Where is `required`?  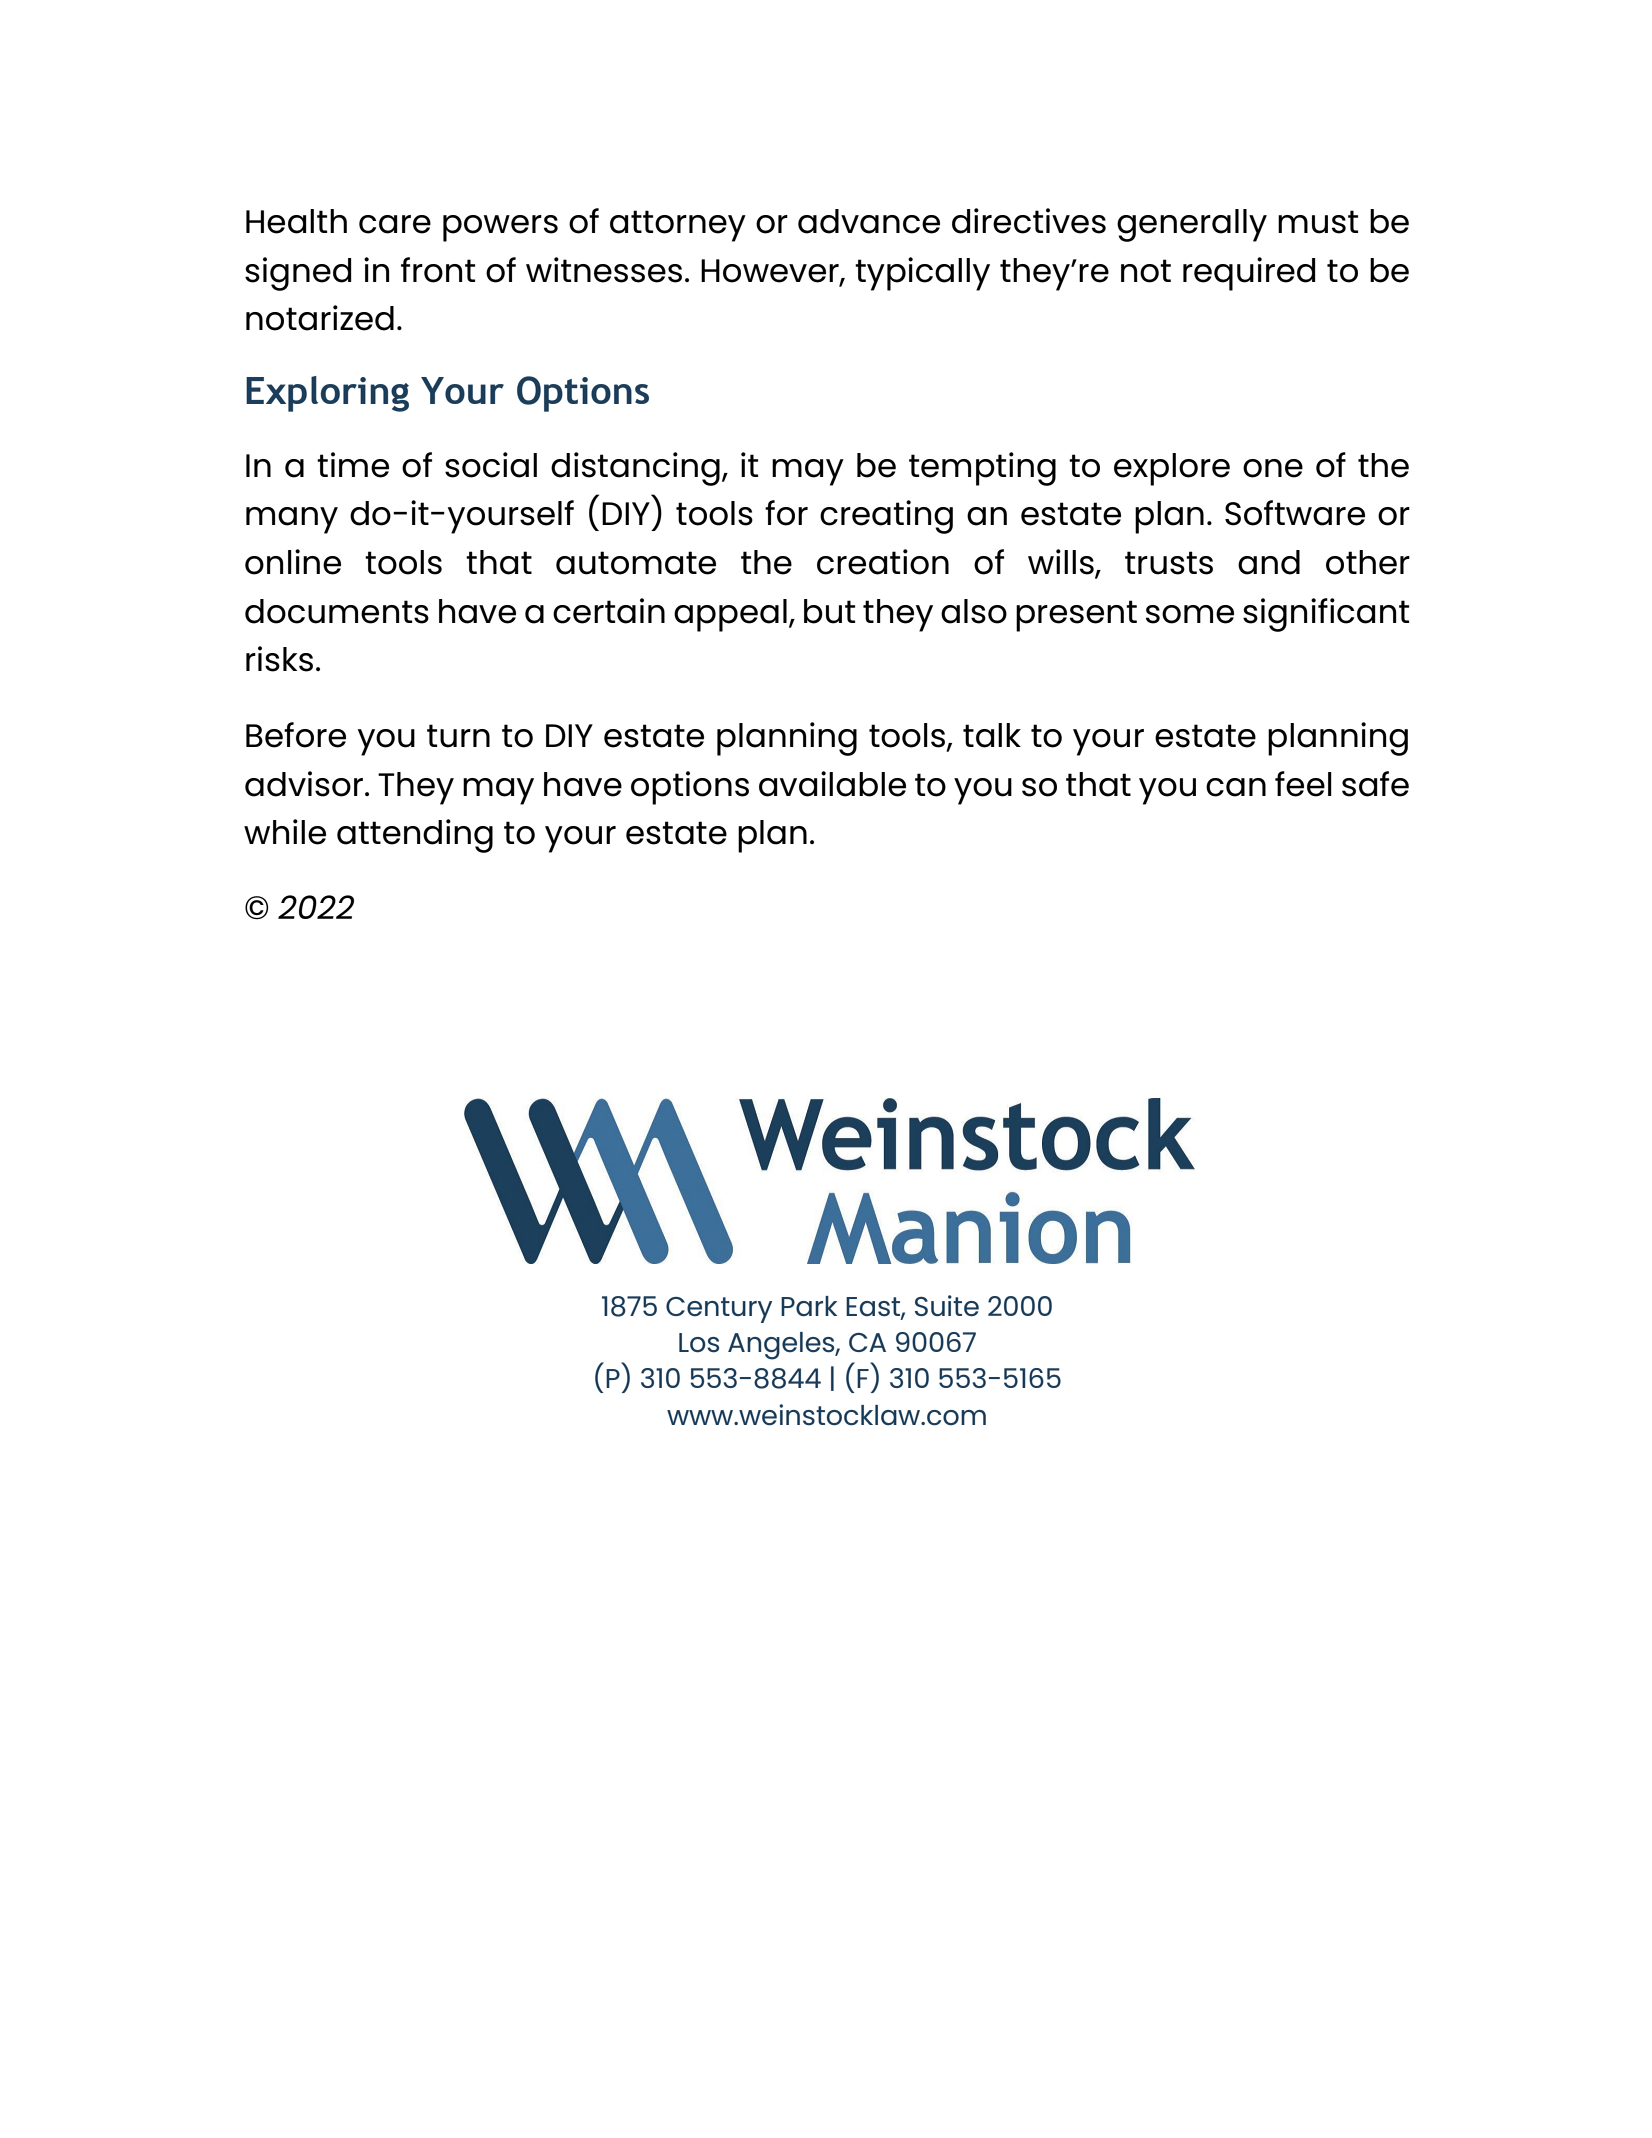 required is located at coordinates (1249, 274).
